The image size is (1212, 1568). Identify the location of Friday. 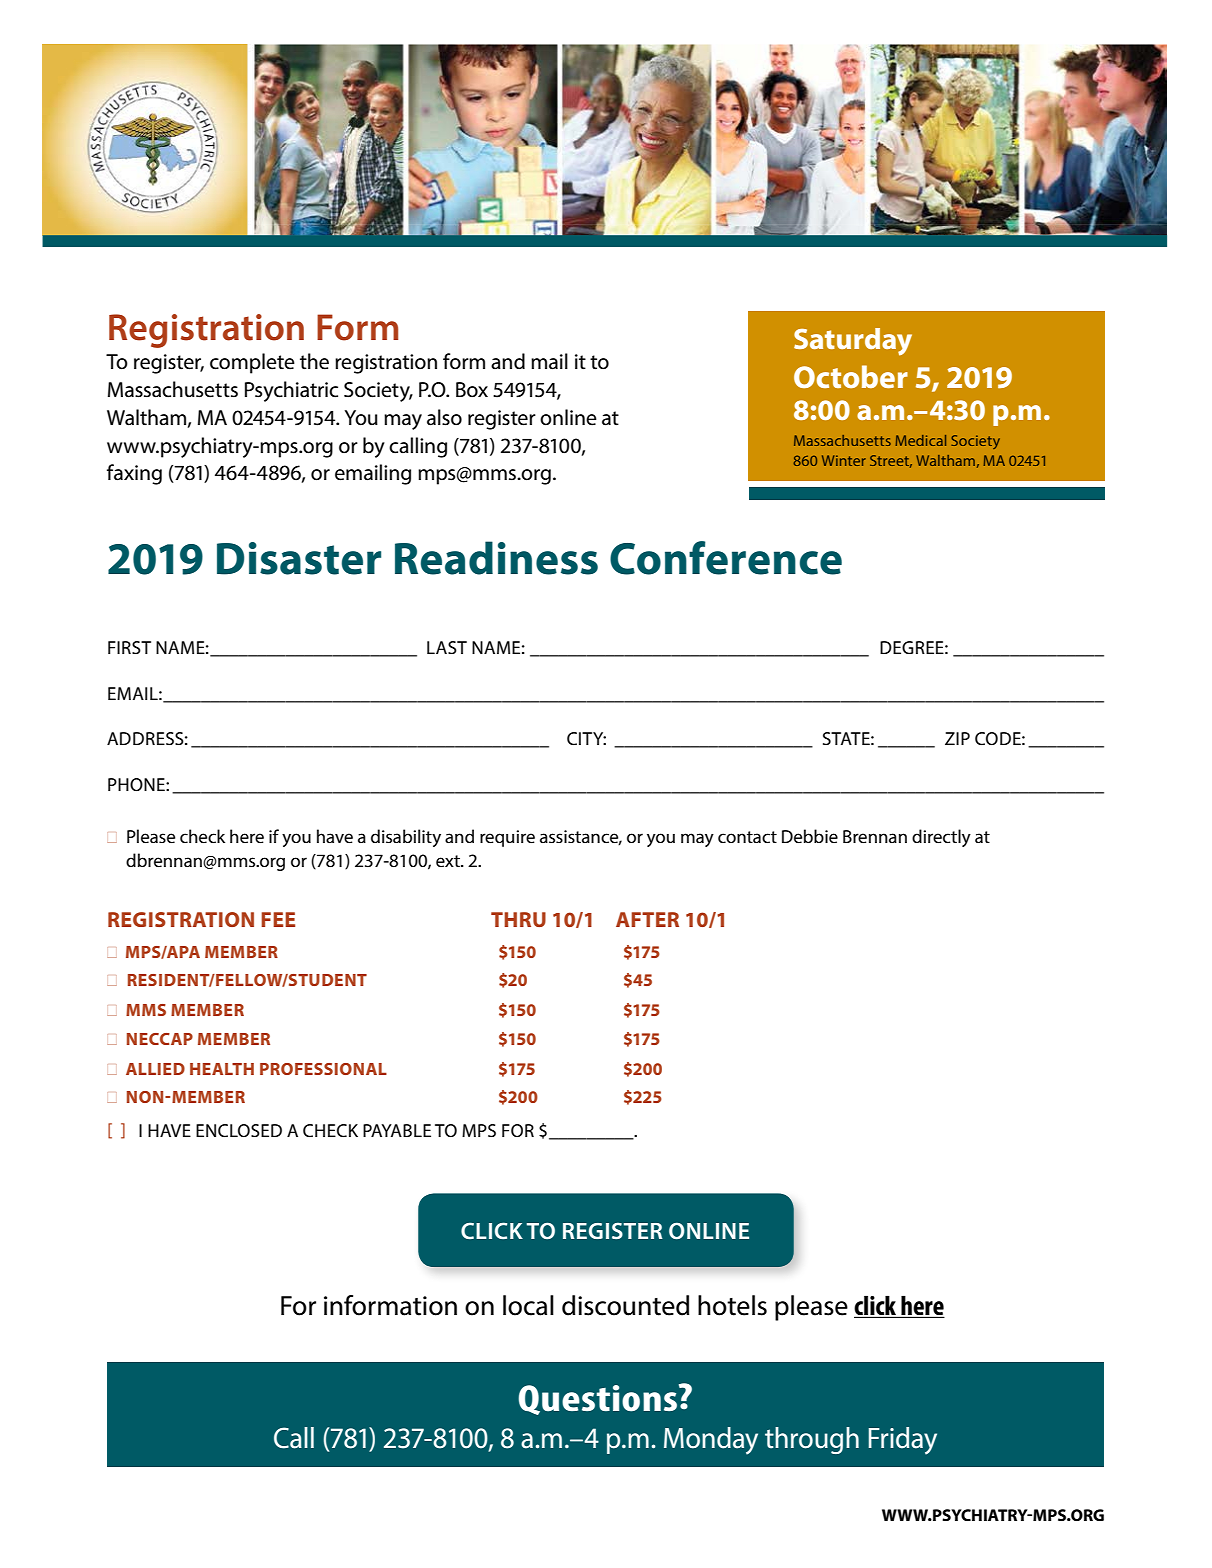
(902, 1441).
